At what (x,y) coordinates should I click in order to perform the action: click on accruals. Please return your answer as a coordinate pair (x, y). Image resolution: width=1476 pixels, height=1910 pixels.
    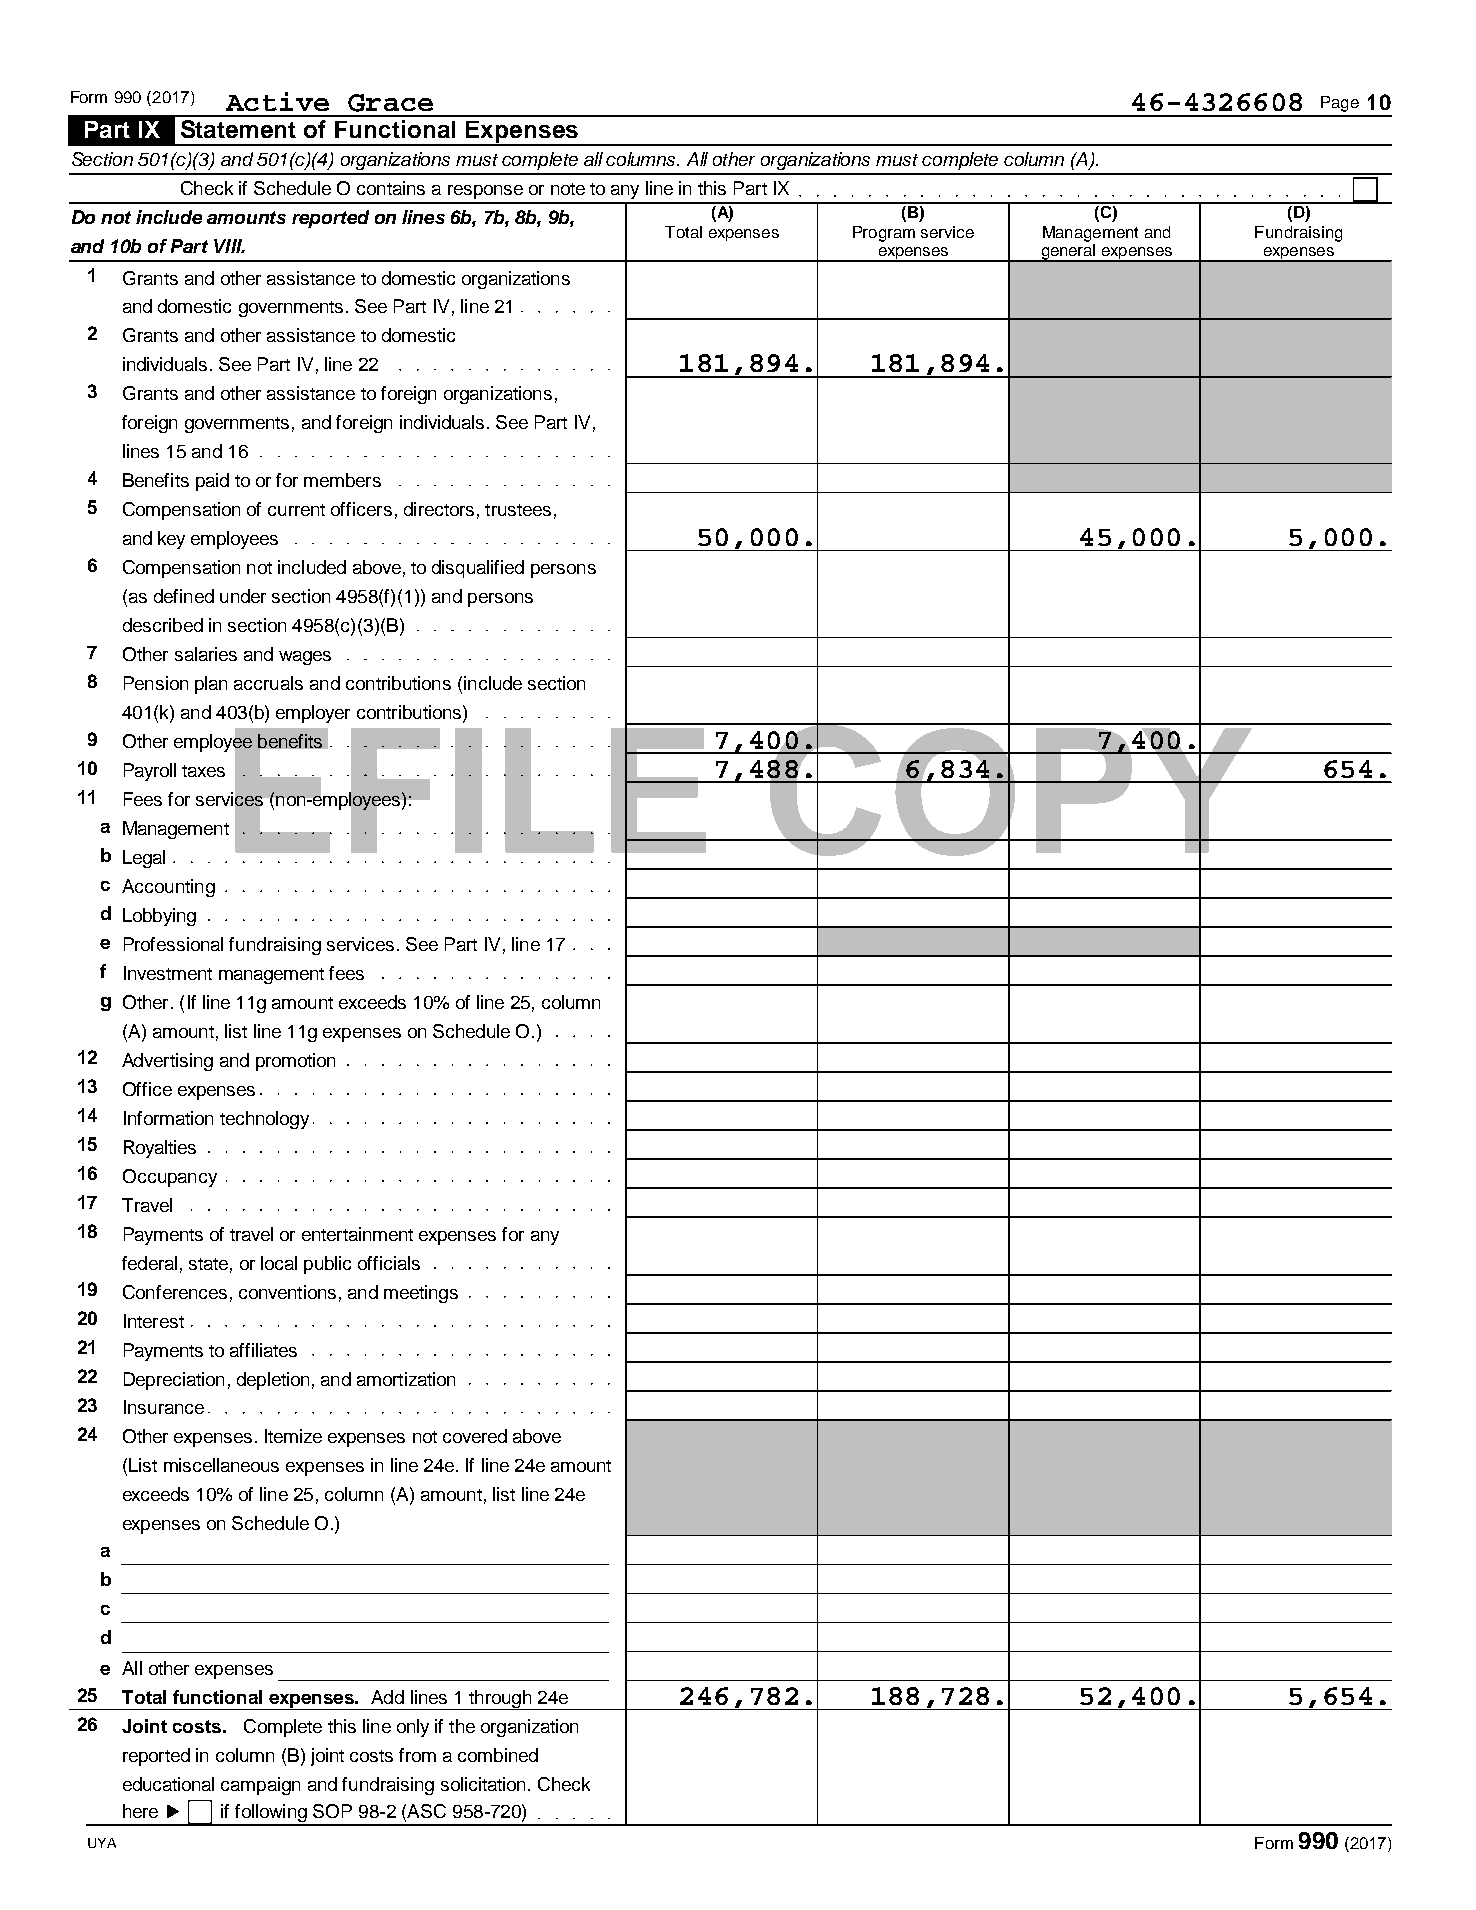
    Looking at the image, I should click on (268, 683).
